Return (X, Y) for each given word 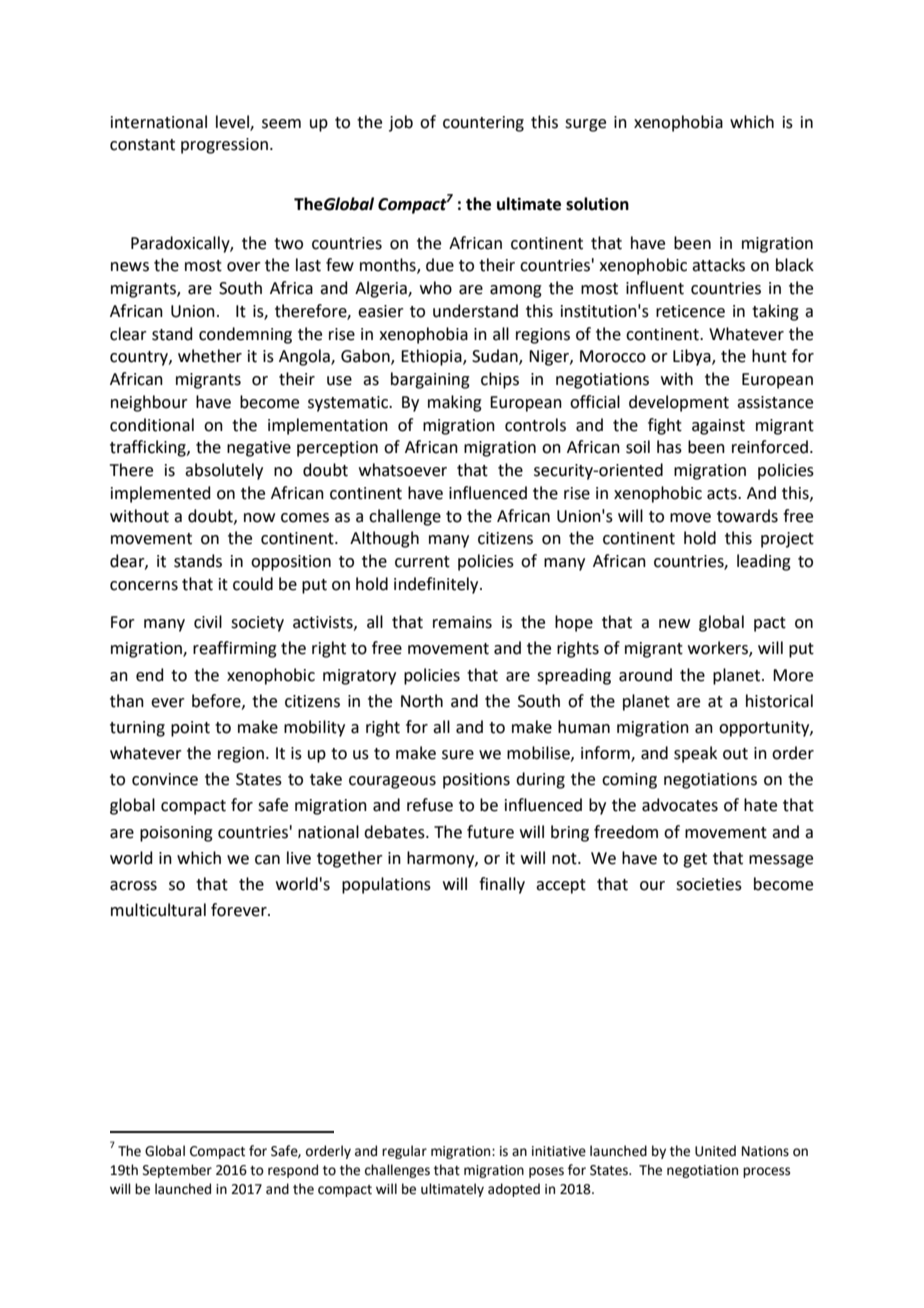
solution (597, 204)
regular (404, 1152)
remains (462, 622)
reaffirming (235, 649)
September (177, 1171)
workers (719, 649)
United (715, 1151)
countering (483, 124)
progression (224, 146)
